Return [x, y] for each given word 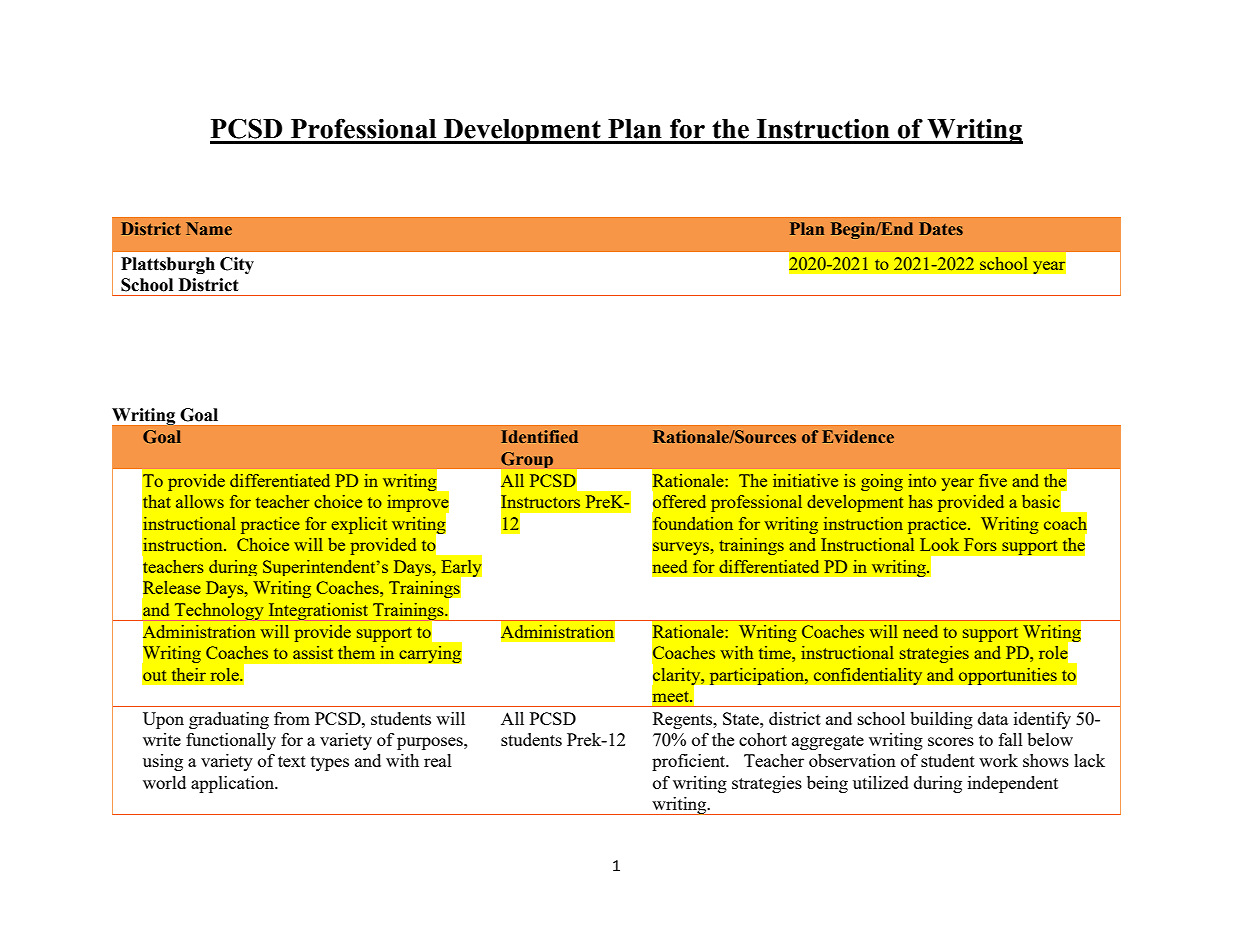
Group [526, 461]
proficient [690, 762]
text [292, 761]
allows [200, 501]
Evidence [858, 436]
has [921, 501]
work [998, 760]
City [237, 265]
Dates [941, 228]
